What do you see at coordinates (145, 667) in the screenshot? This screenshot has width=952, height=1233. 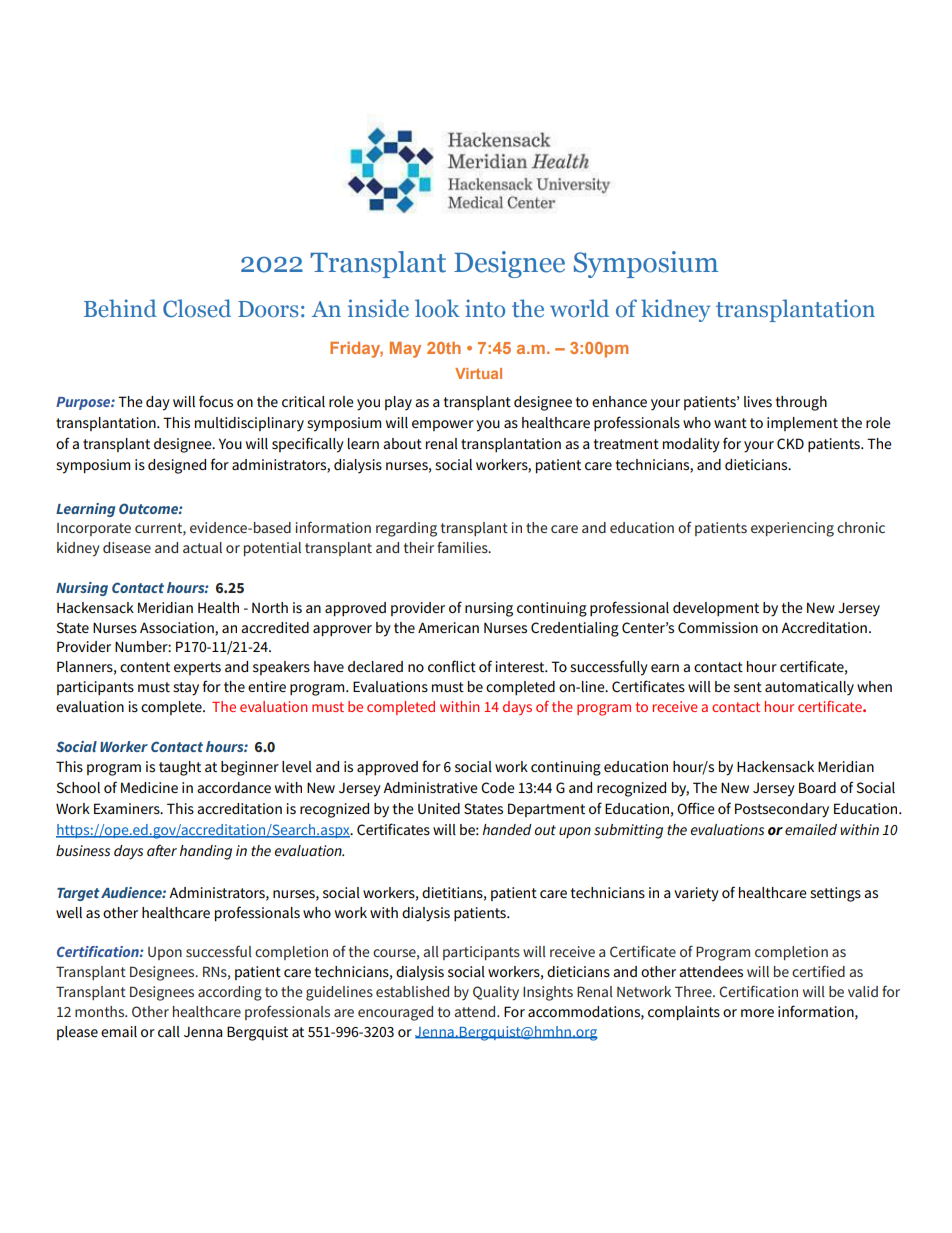 I see `content` at bounding box center [145, 667].
